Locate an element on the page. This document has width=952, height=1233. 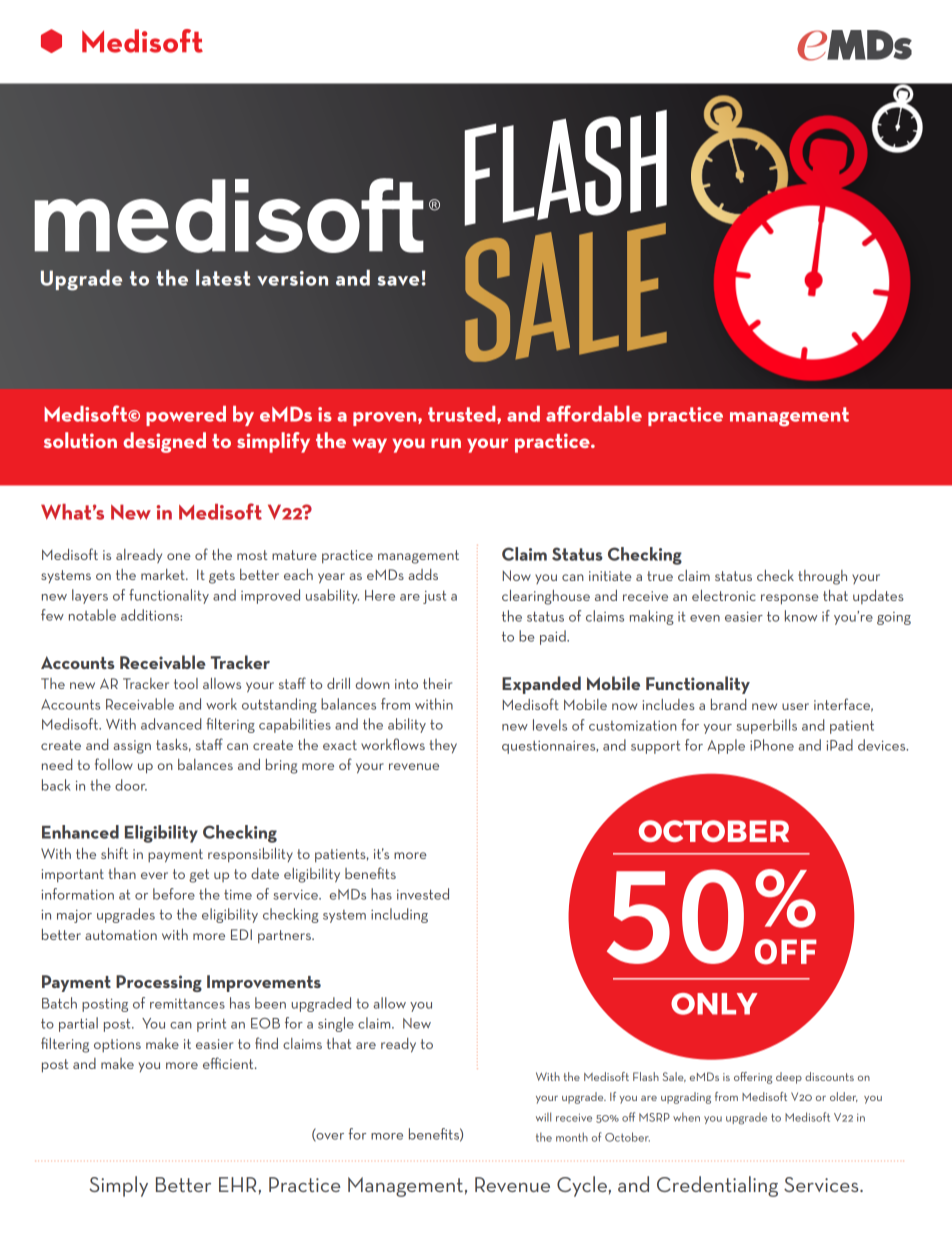
they is located at coordinates (443, 746).
